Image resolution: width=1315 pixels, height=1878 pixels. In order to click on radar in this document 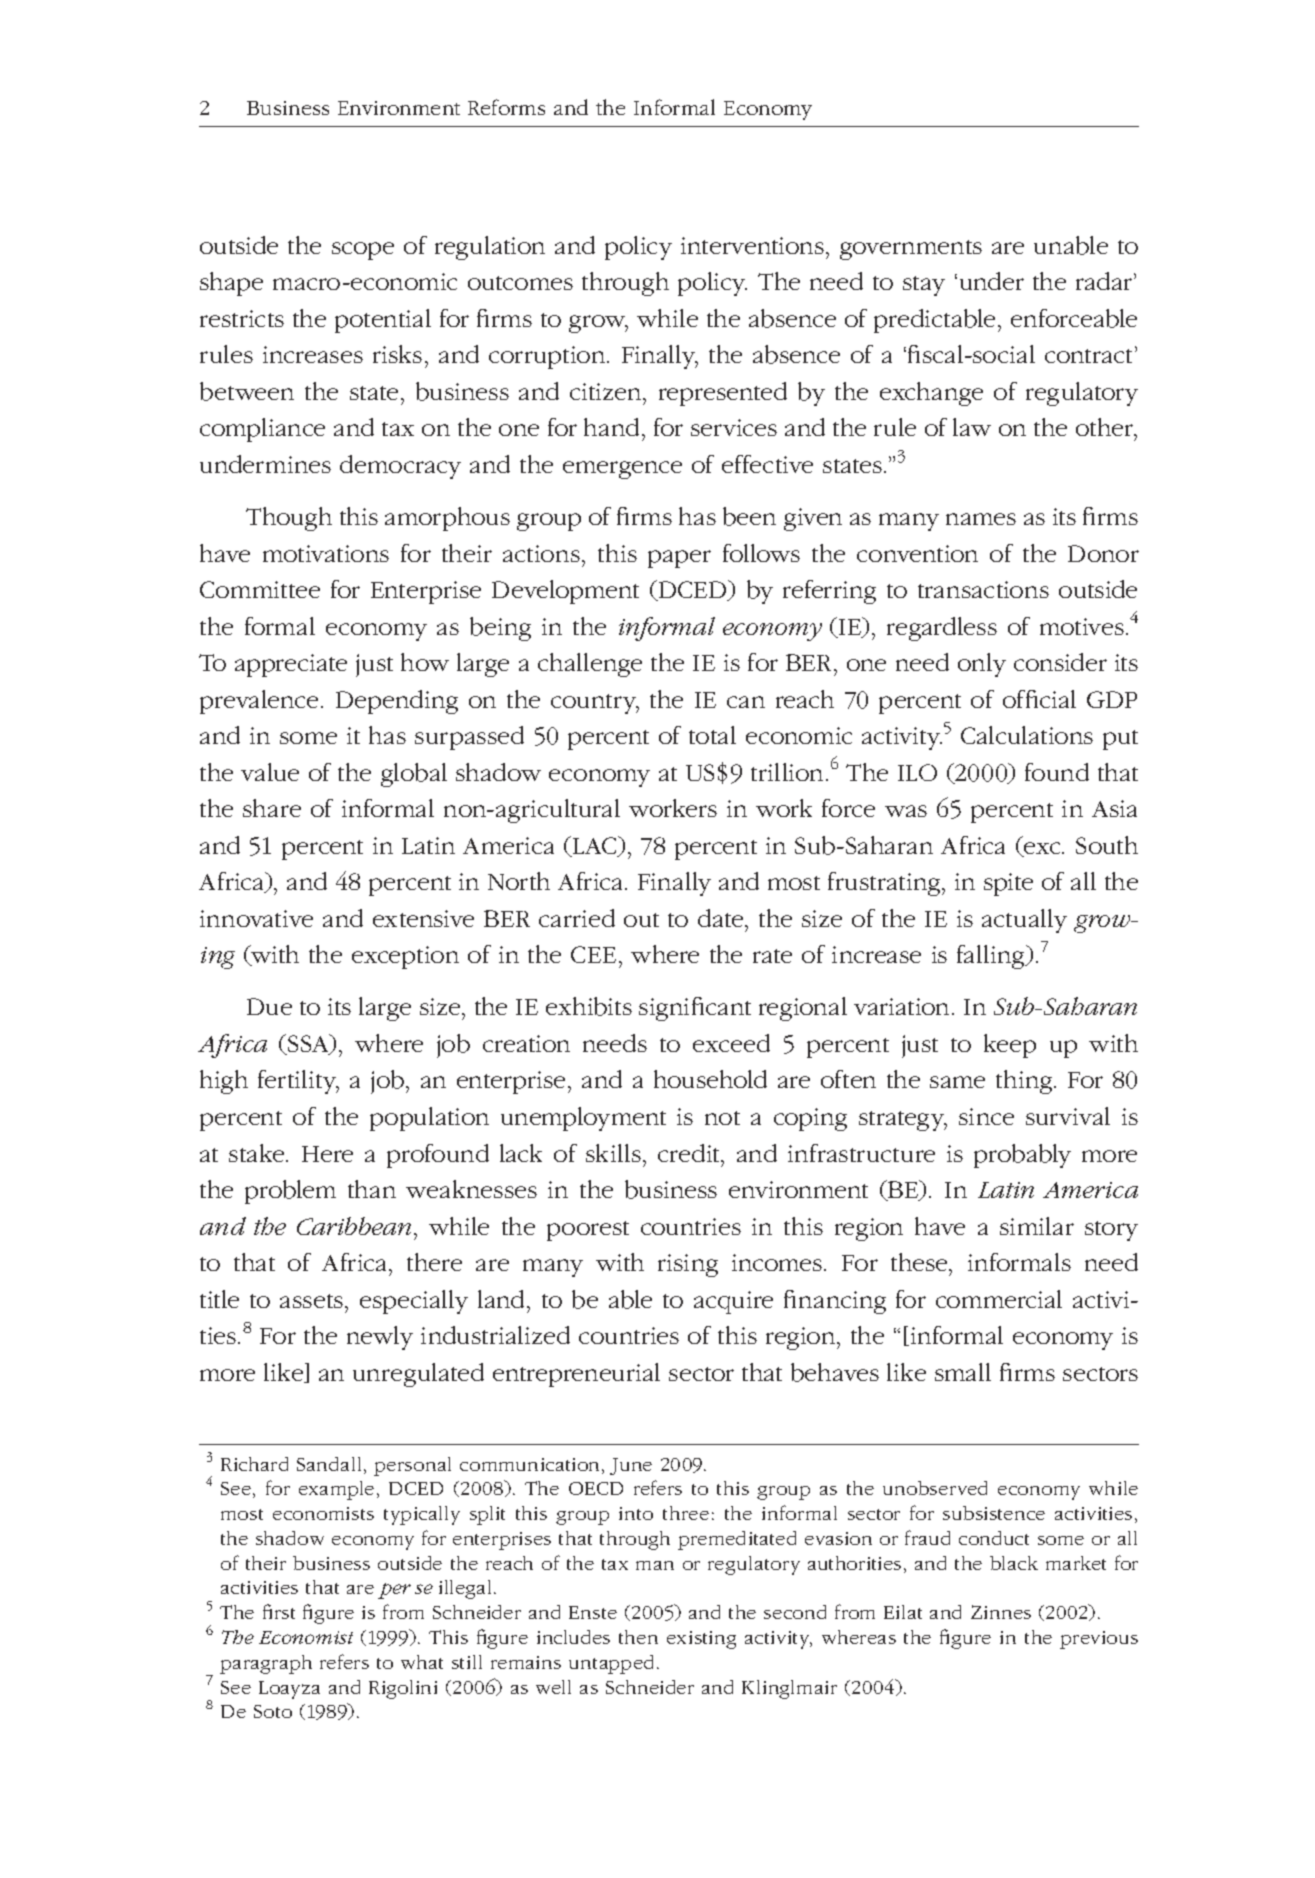, I will do `click(1105, 281)`.
